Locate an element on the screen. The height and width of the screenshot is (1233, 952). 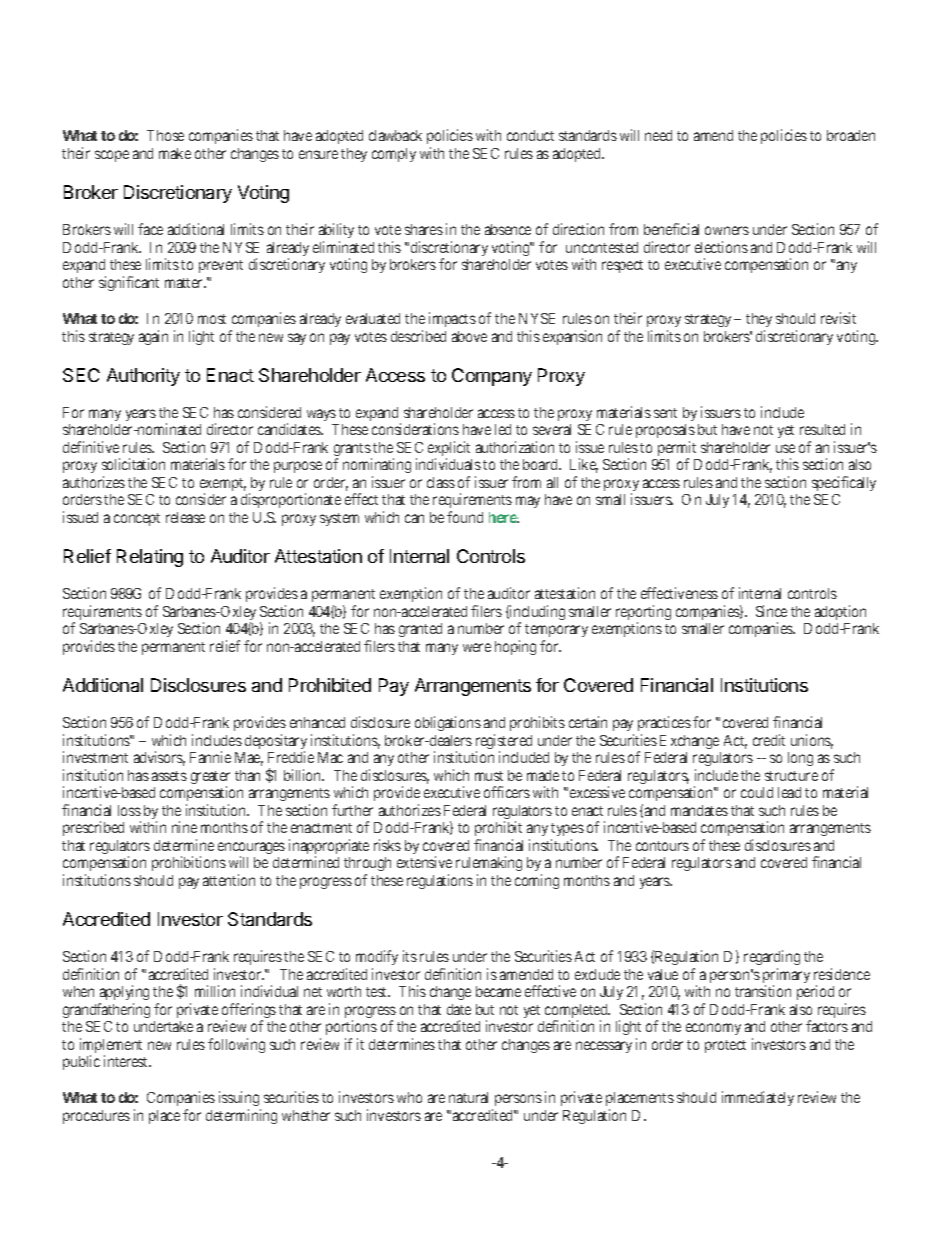
interest is located at coordinates (127, 1061).
